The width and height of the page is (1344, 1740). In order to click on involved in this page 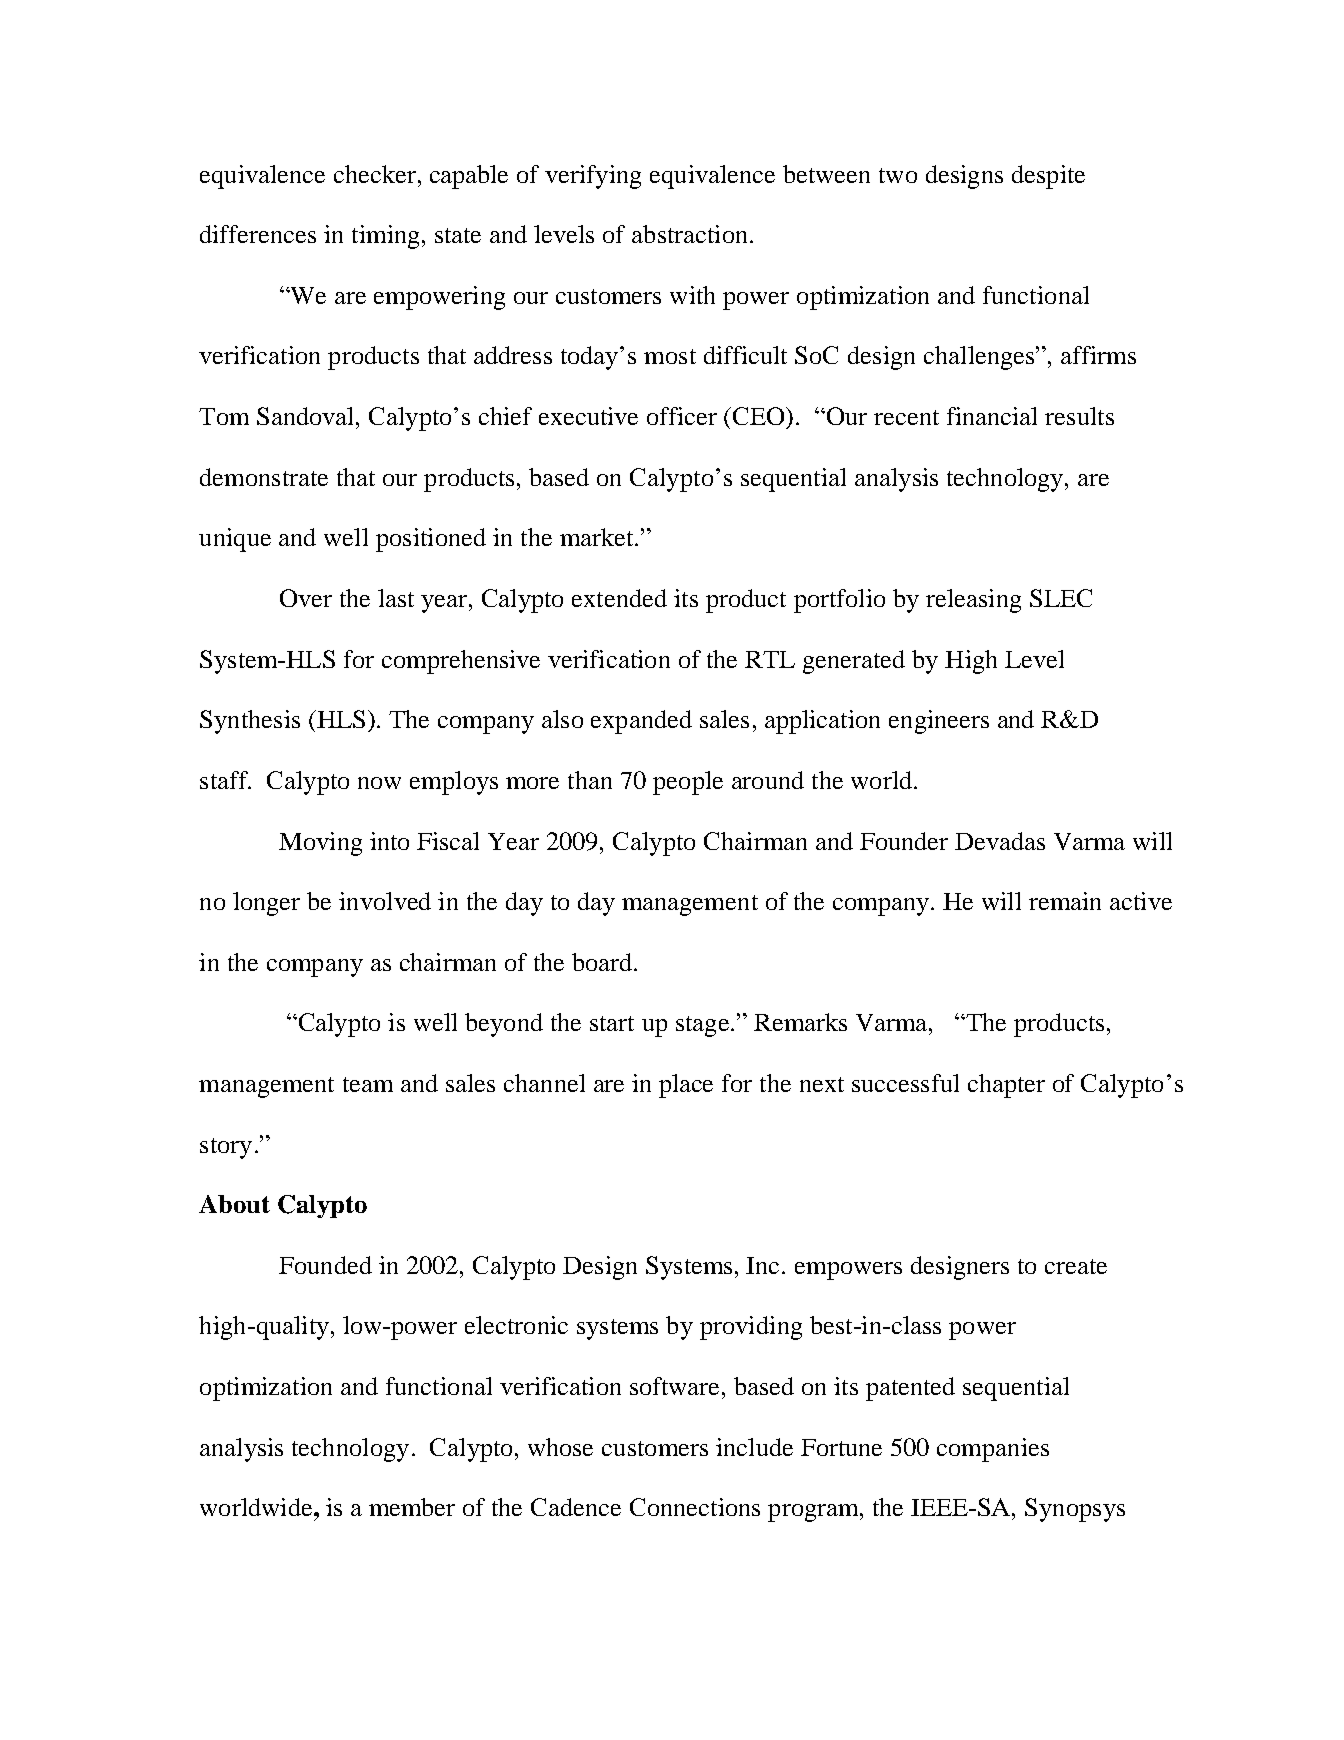, I will do `click(385, 901)`.
